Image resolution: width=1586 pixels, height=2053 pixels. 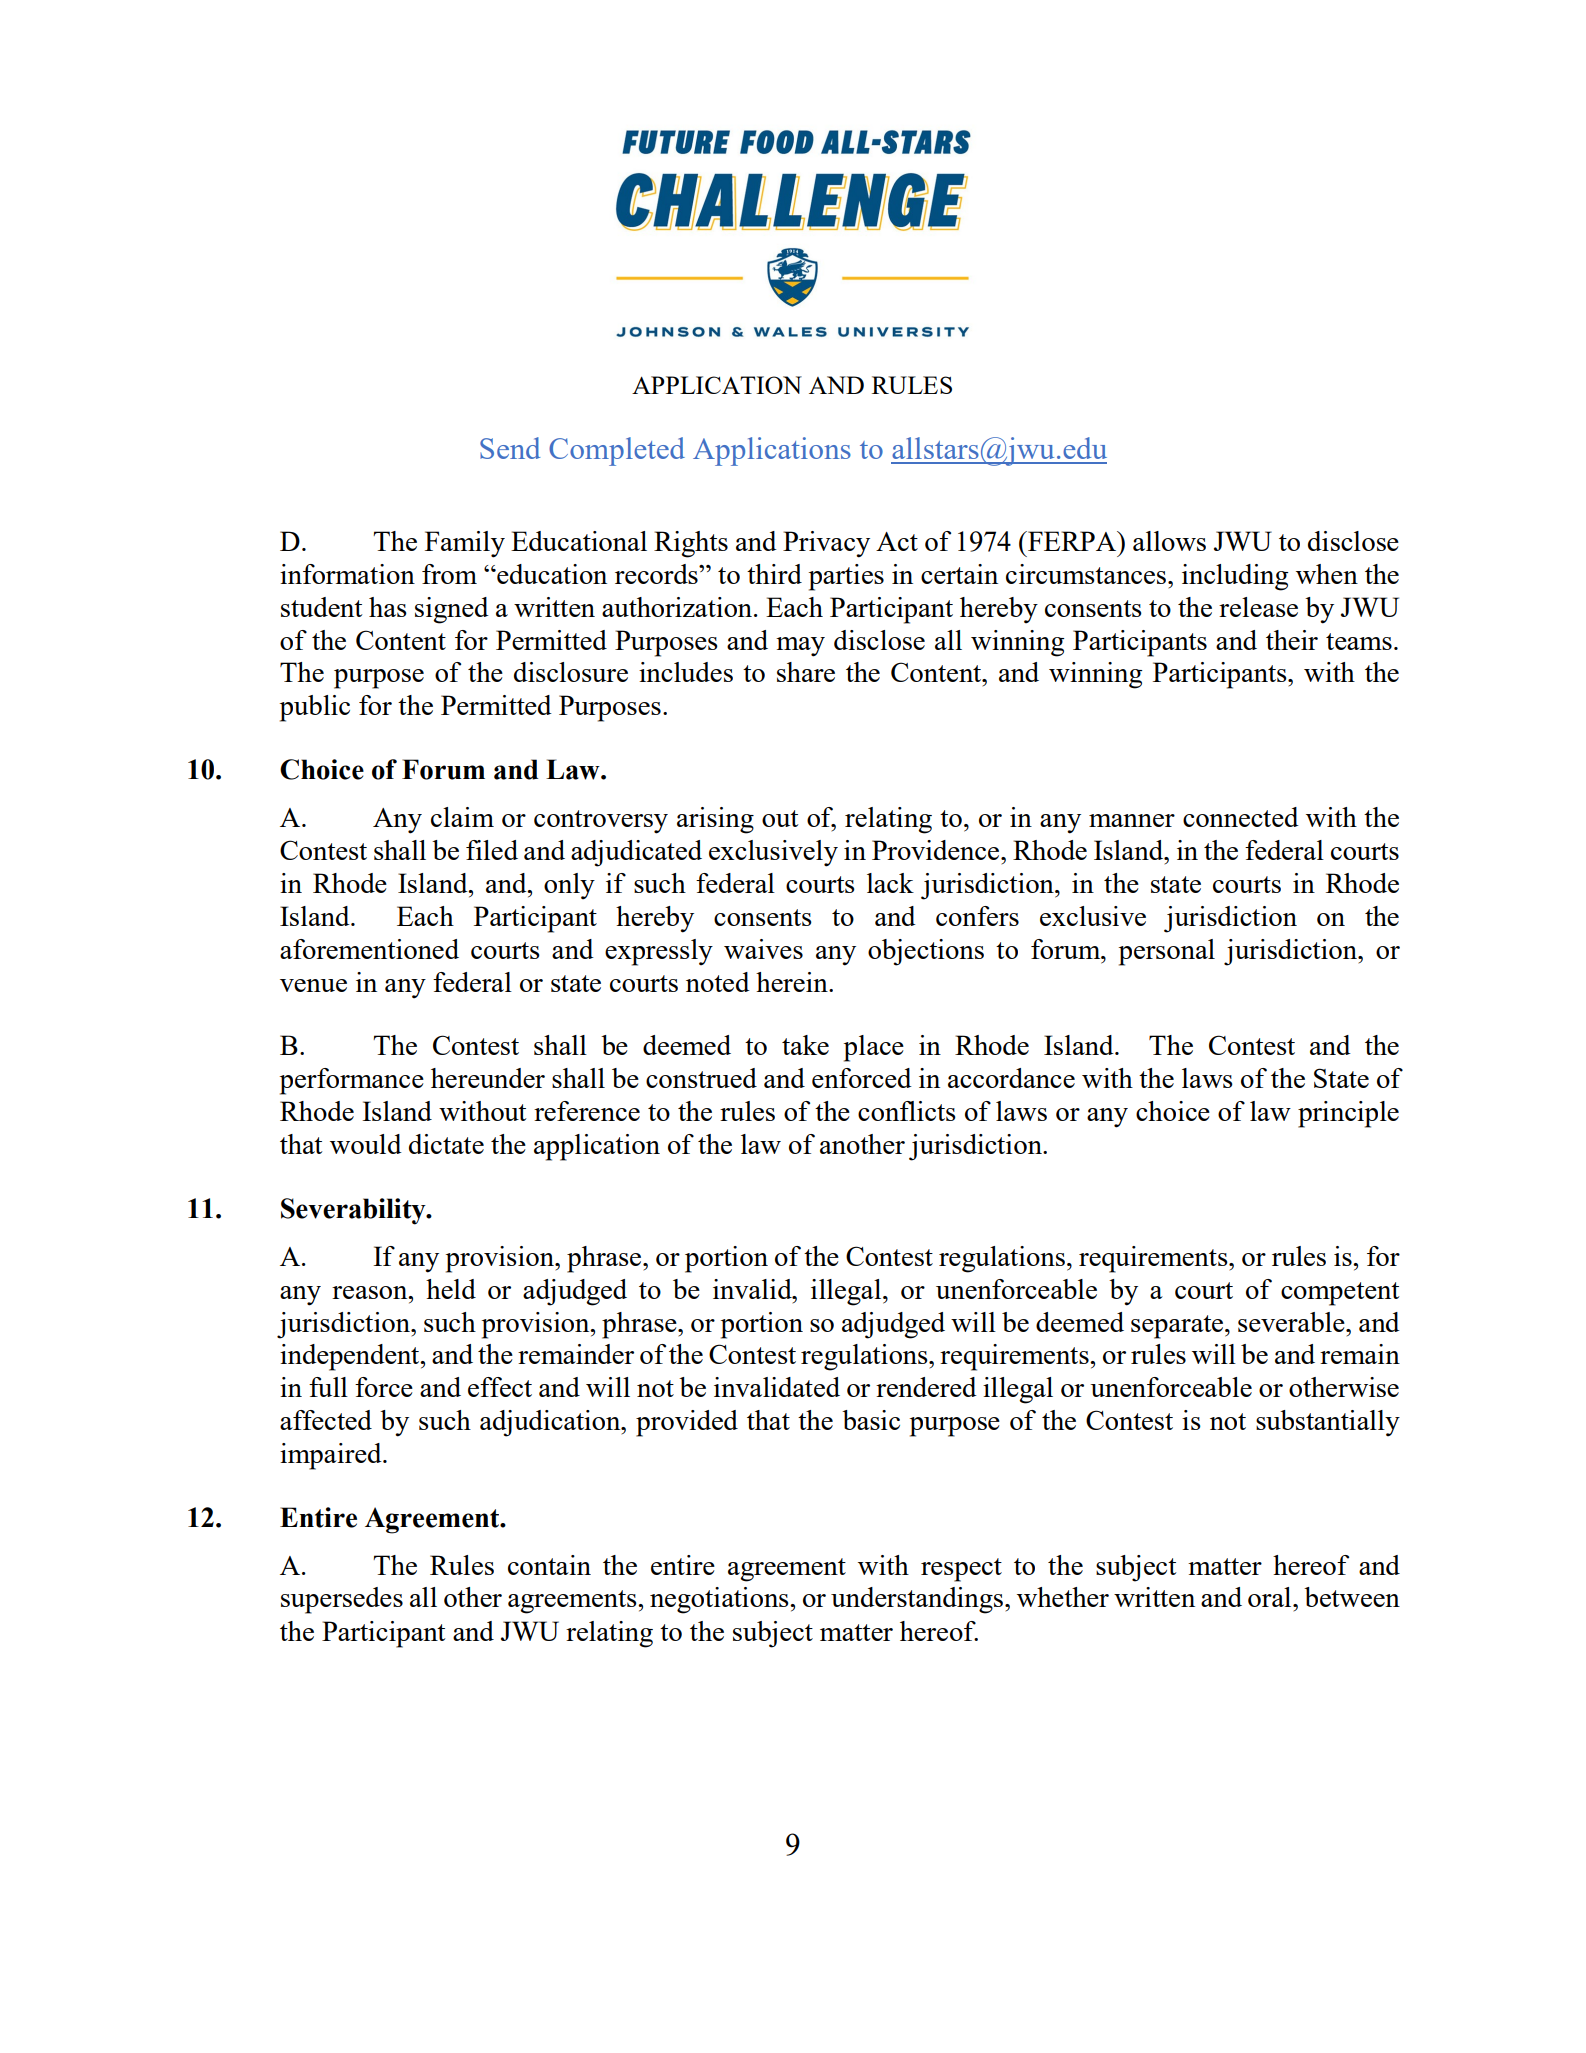 I want to click on Send, so click(x=510, y=448).
